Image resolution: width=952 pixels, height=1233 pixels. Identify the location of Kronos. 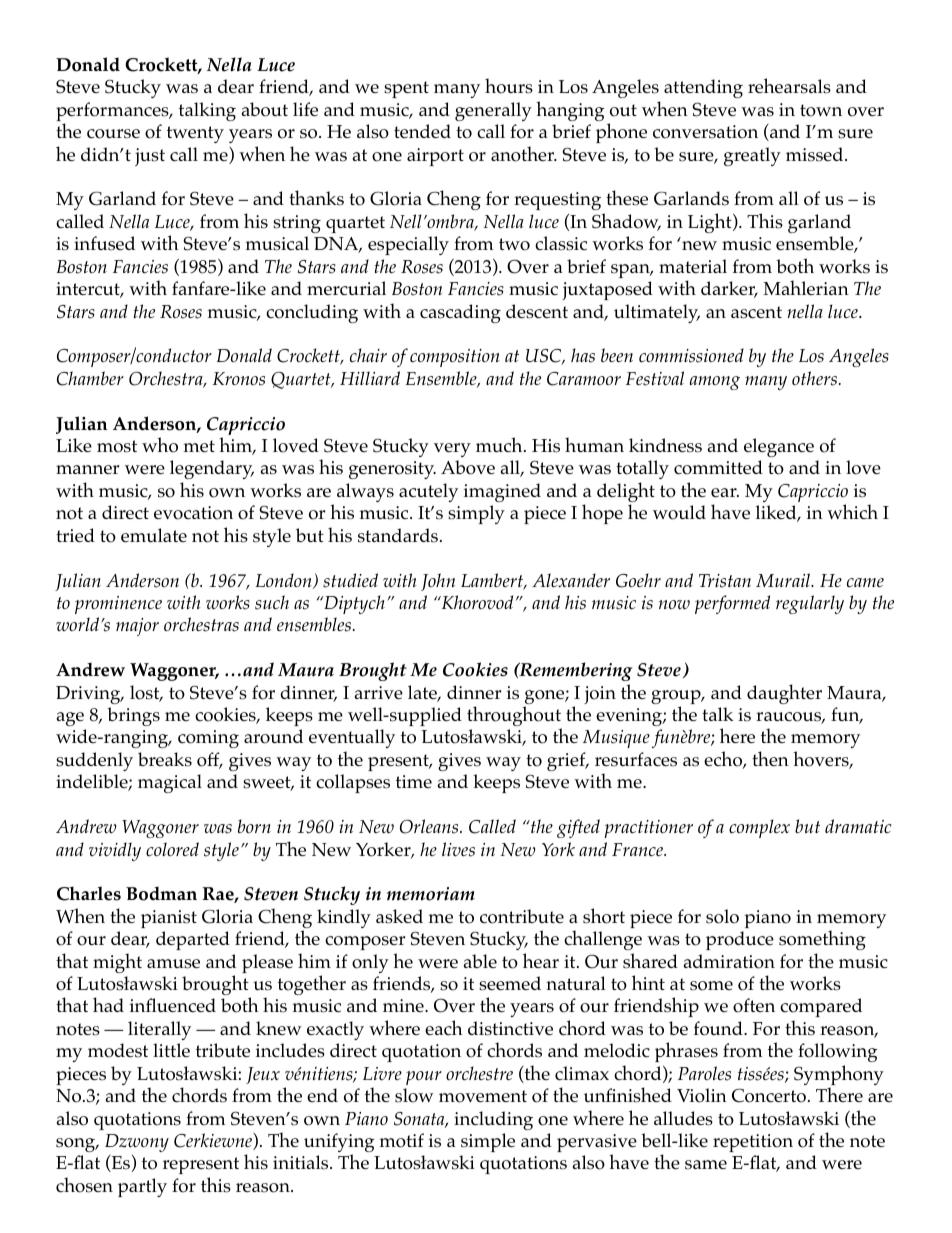
(238, 379).
